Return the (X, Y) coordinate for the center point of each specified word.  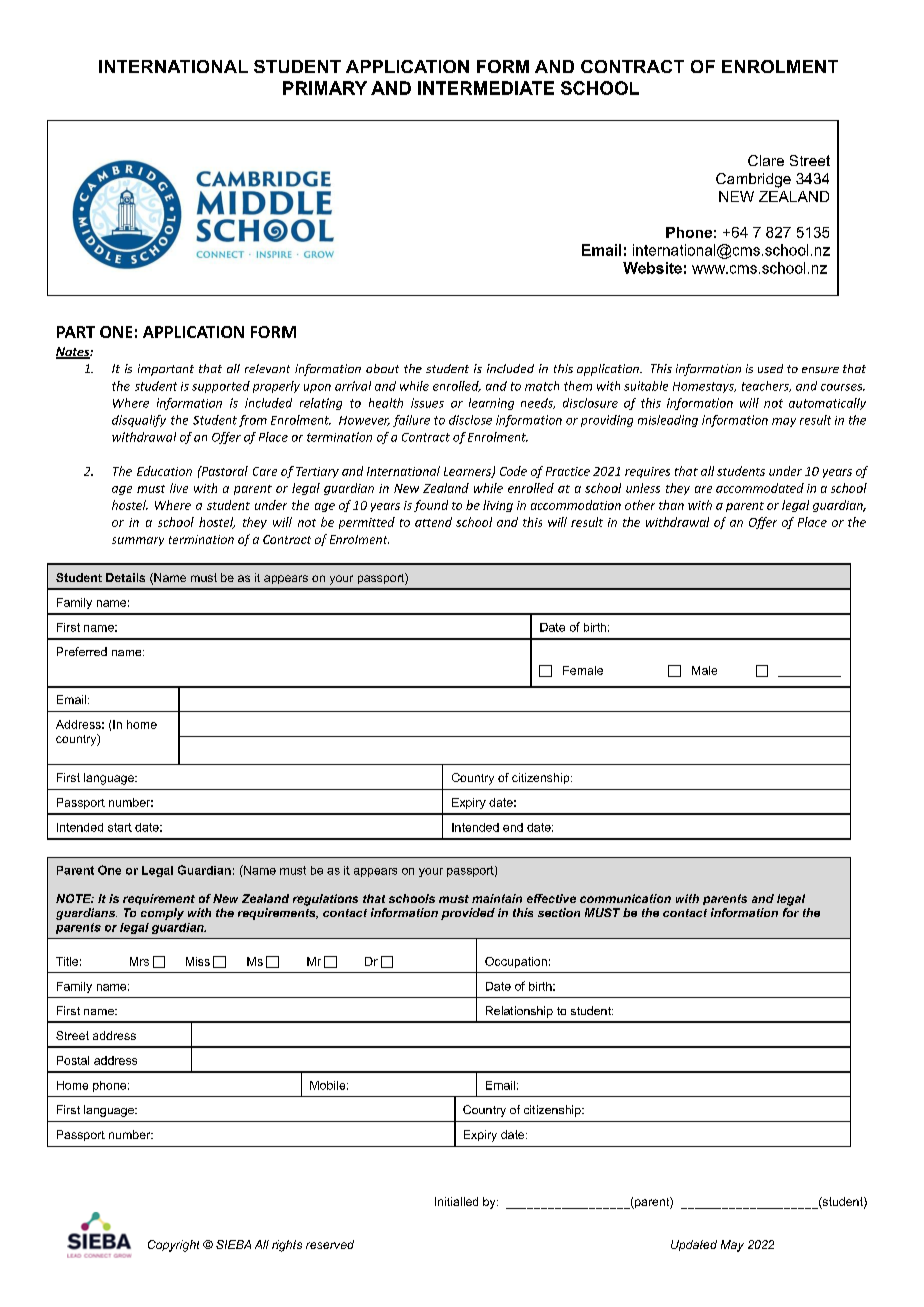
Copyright (173, 1246)
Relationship (519, 1012)
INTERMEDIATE (486, 88)
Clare (766, 160)
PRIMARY (325, 88)
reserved (330, 1244)
